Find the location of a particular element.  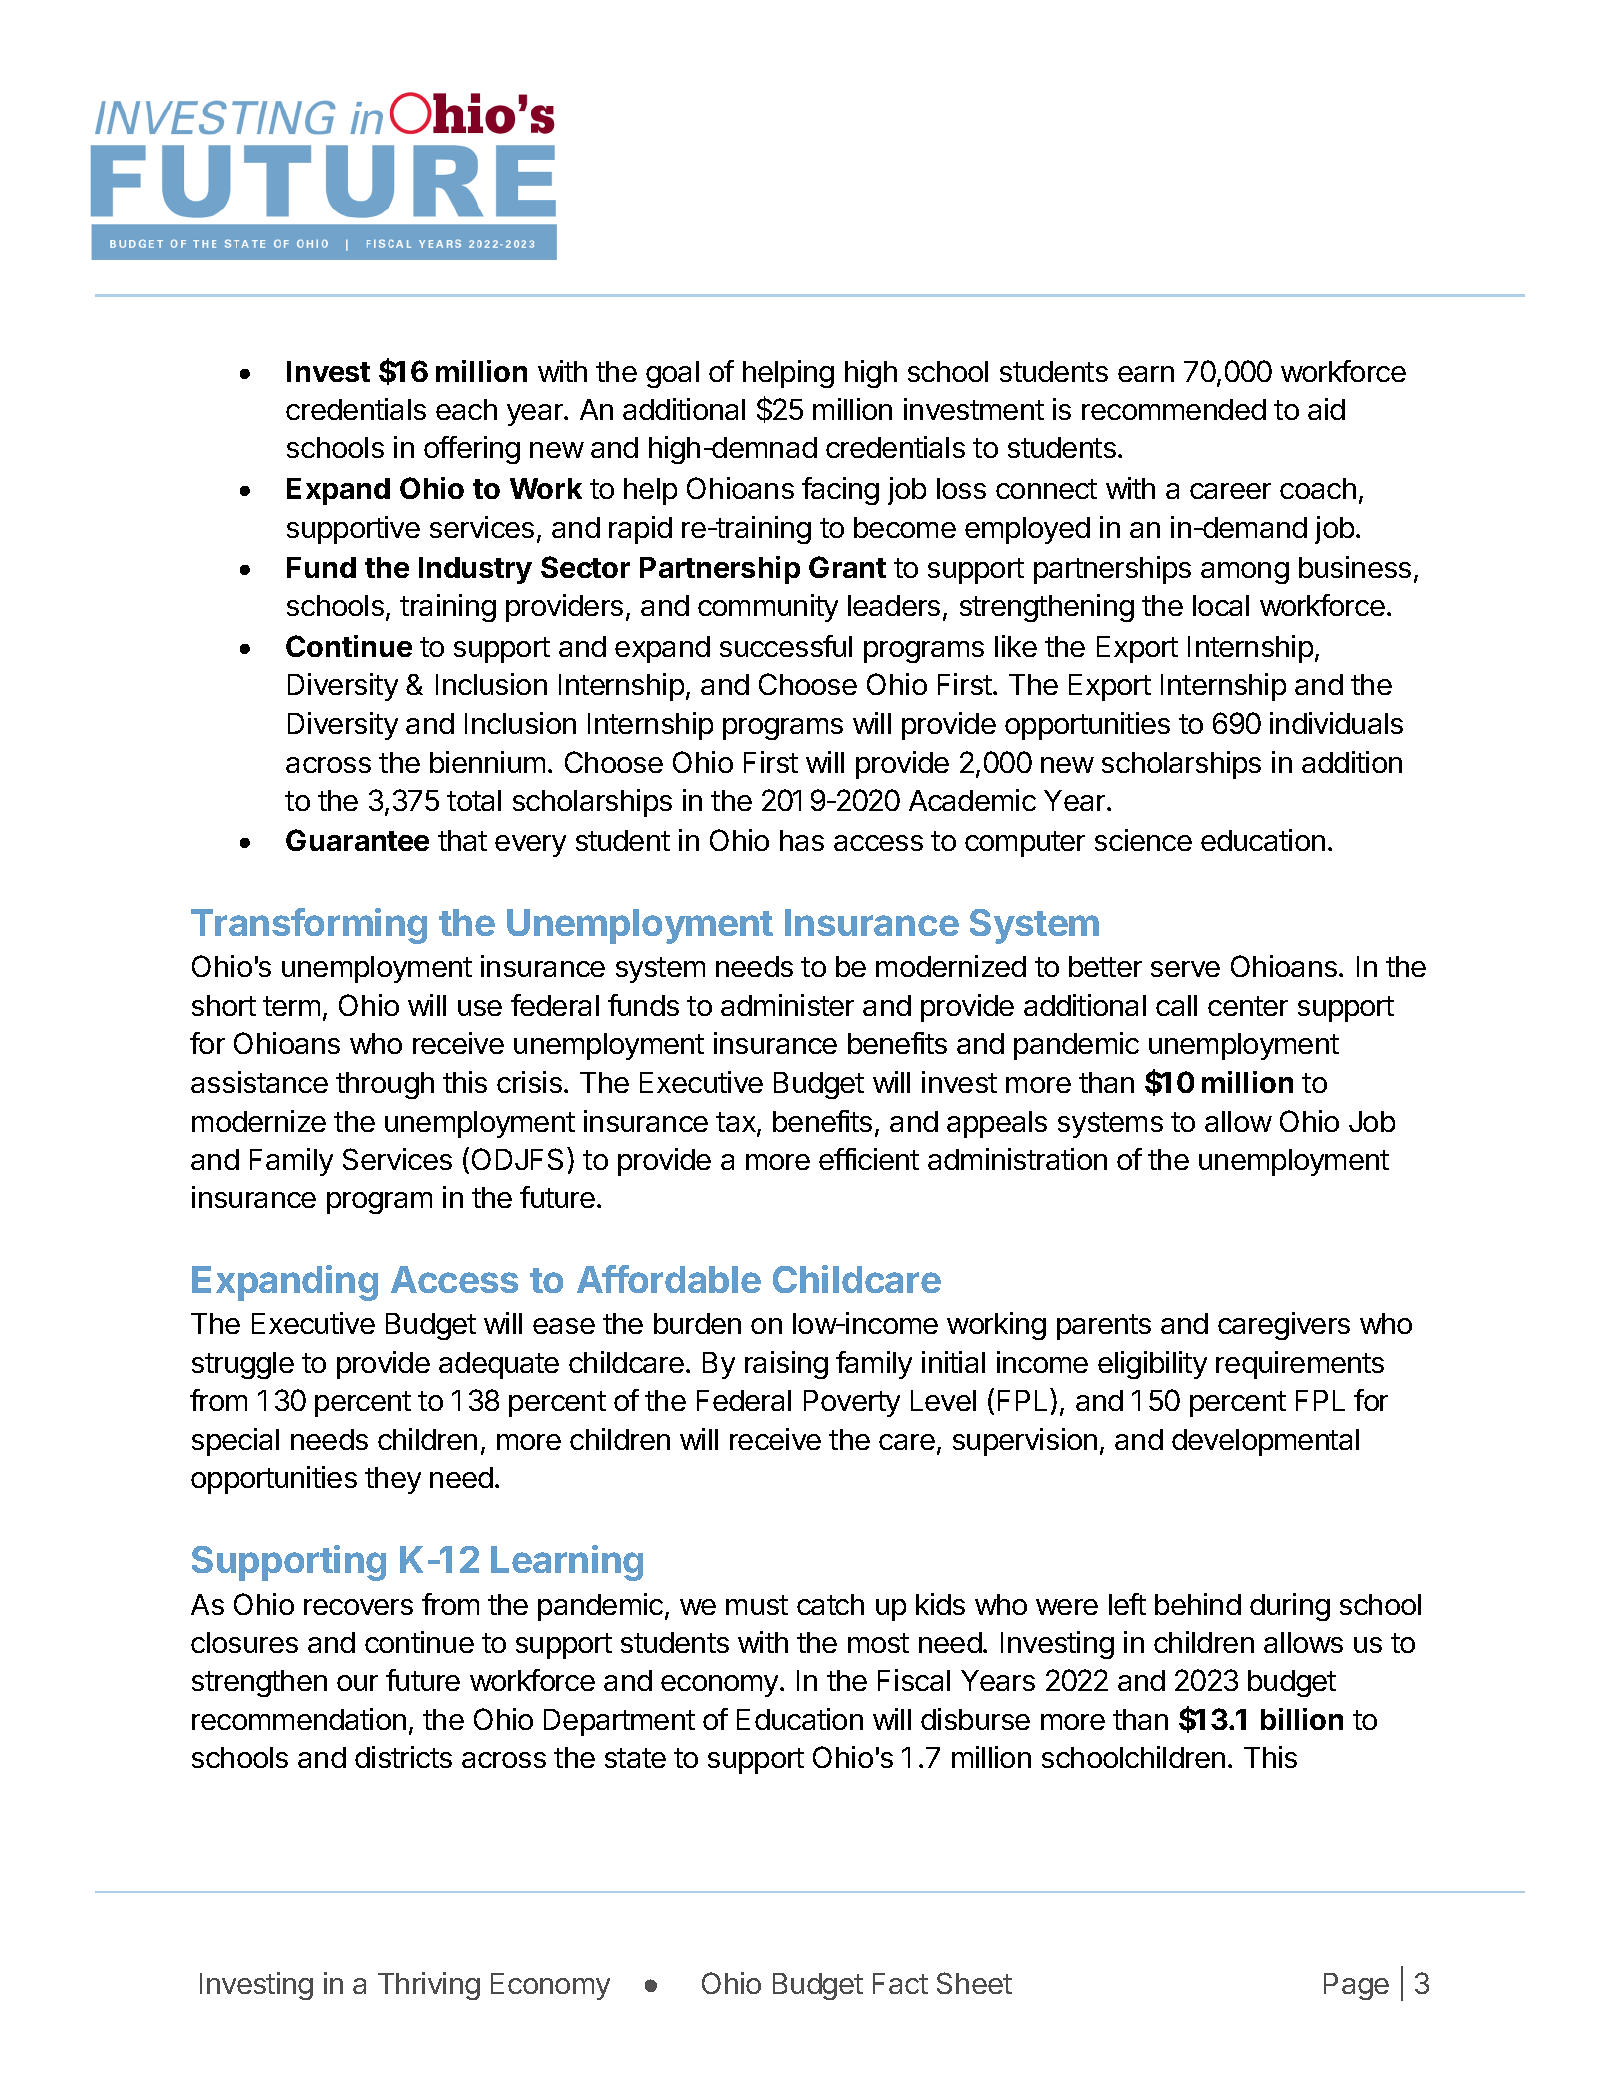

Guarantee is located at coordinates (357, 840).
